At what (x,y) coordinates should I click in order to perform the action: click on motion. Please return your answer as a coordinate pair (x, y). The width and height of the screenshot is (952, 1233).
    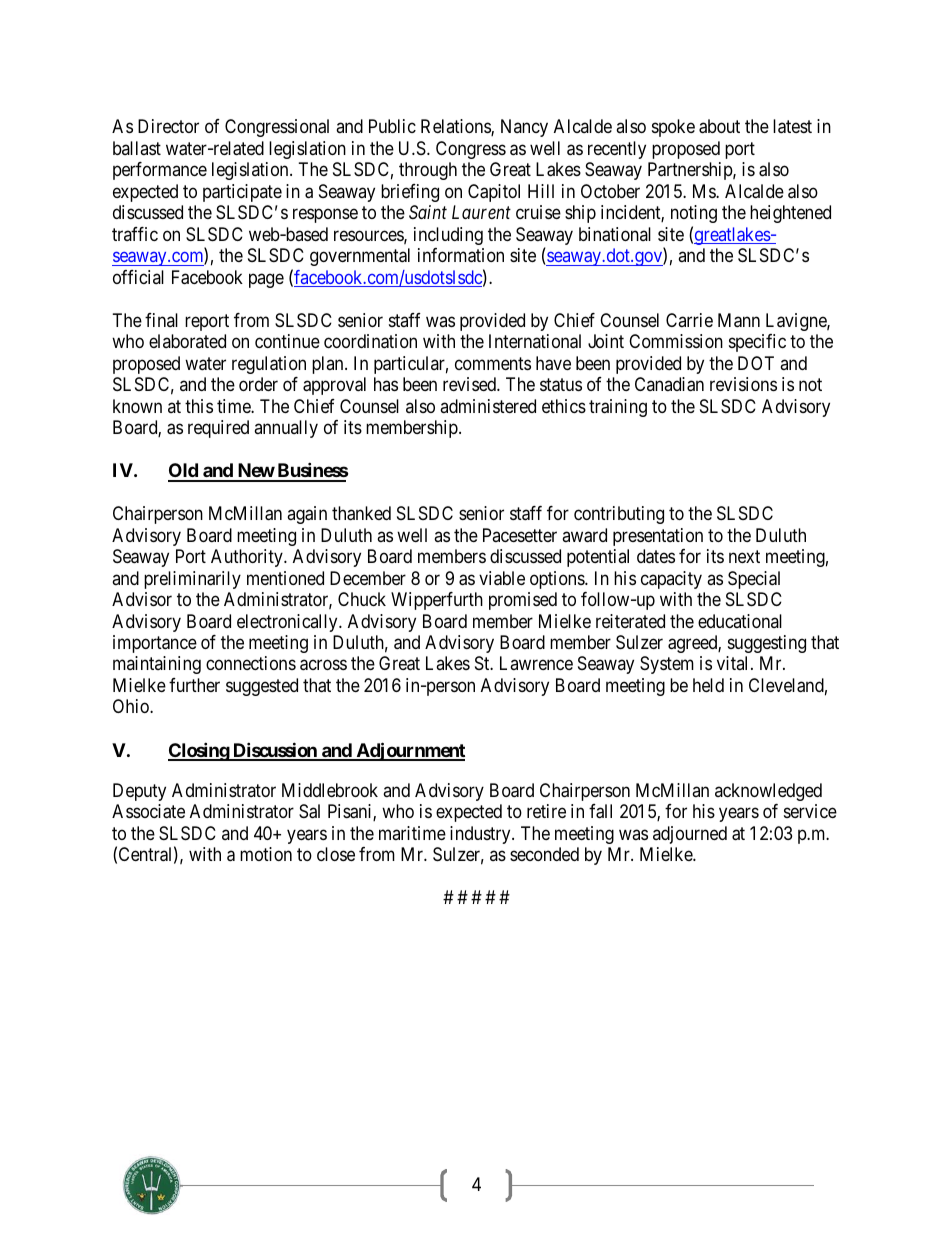
    Looking at the image, I should click on (266, 854).
